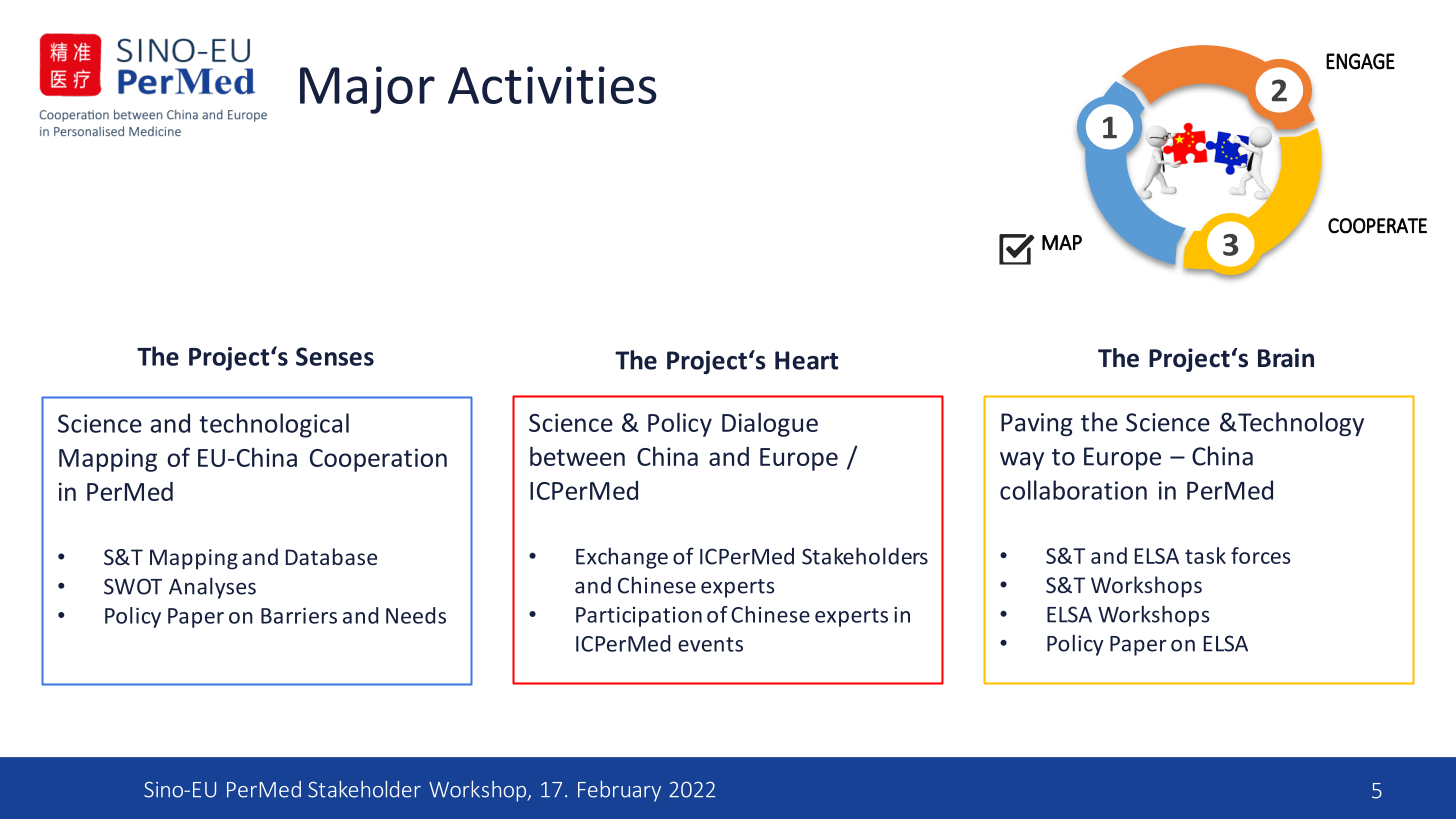  I want to click on events, so click(710, 644).
